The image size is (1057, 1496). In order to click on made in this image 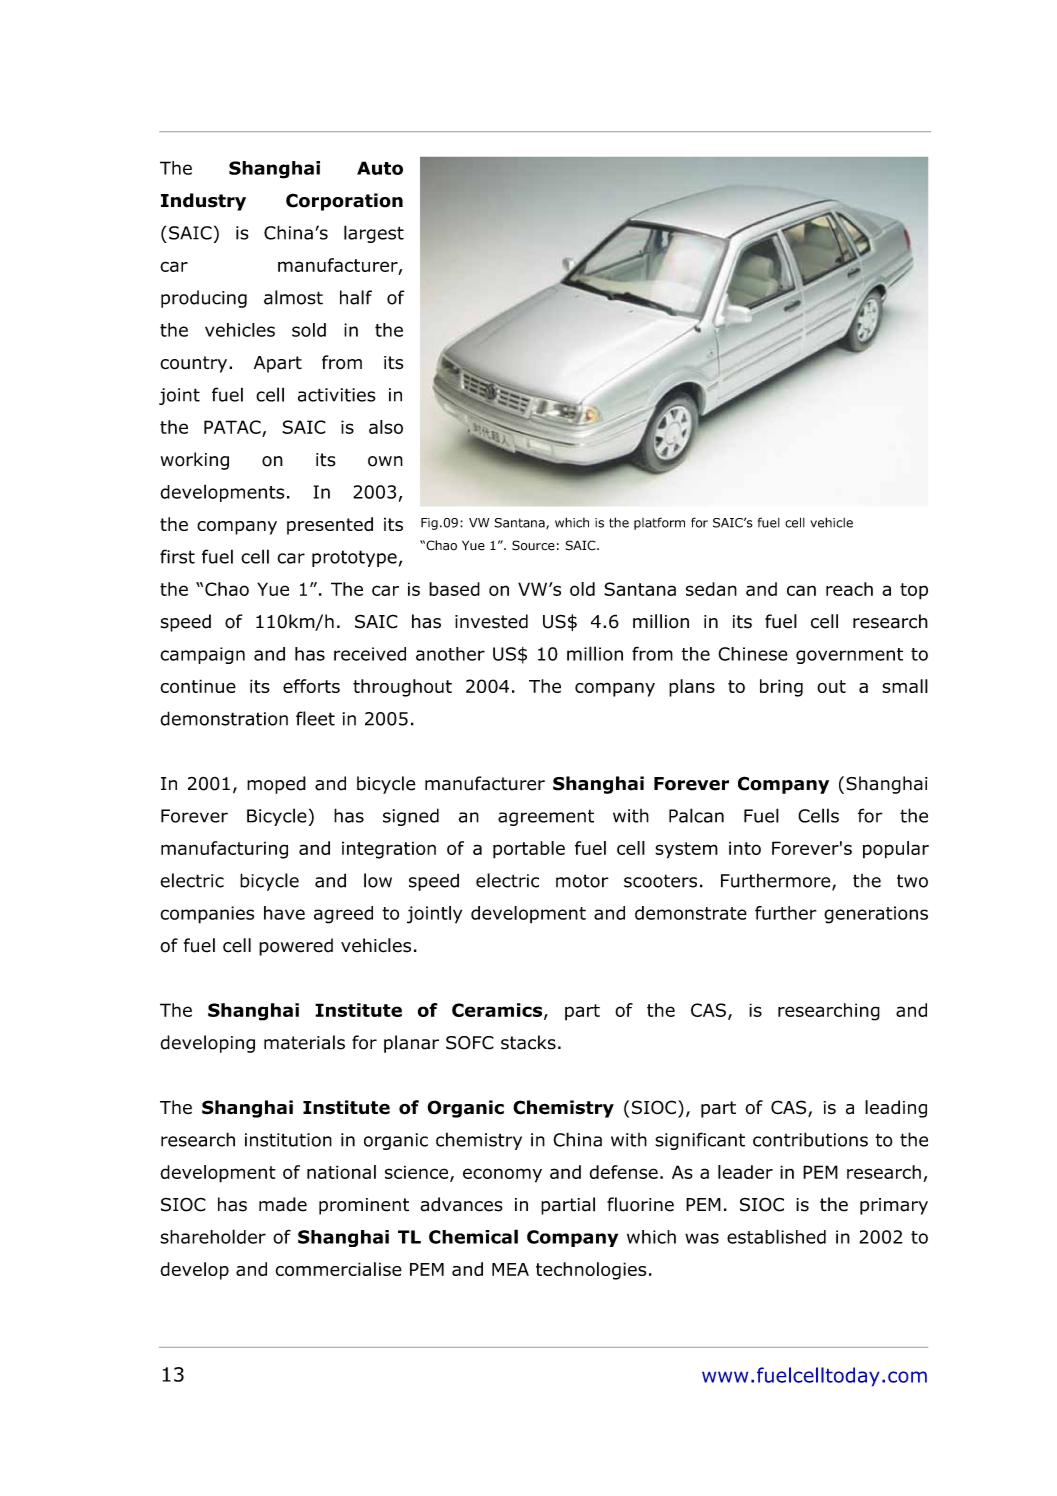, I will do `click(283, 1204)`.
